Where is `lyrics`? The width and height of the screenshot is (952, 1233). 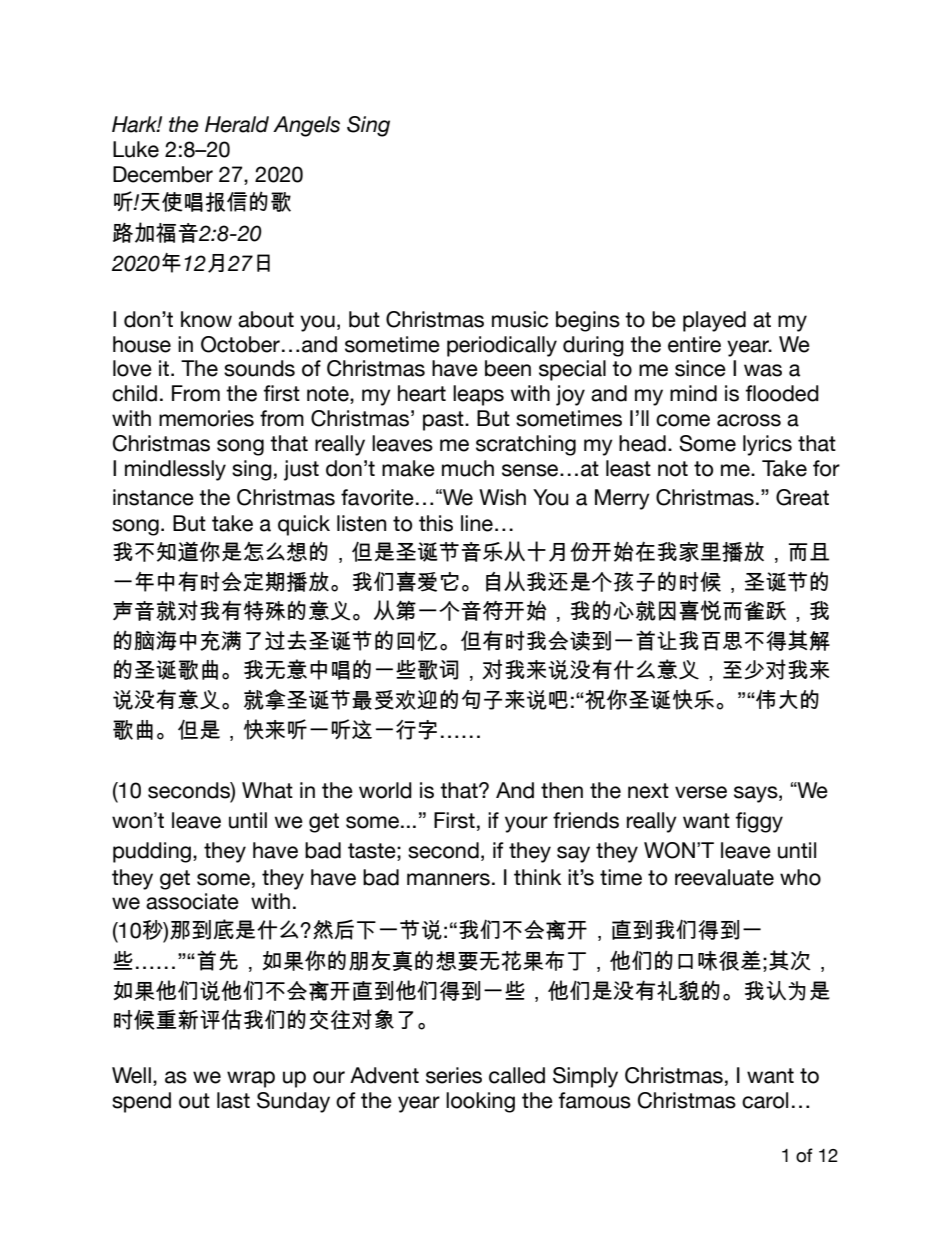
lyrics is located at coordinates (767, 445).
